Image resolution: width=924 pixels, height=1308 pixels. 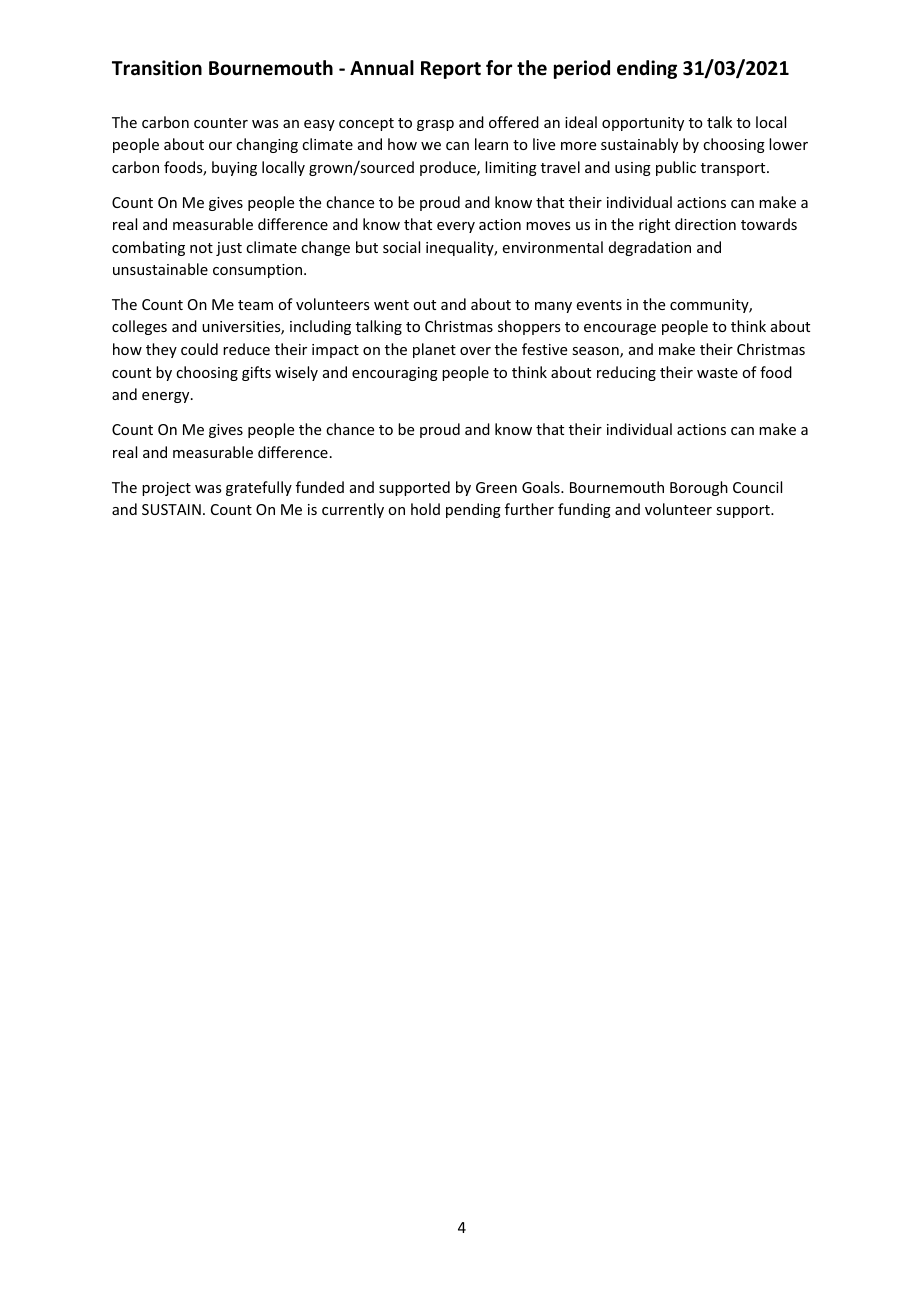 What do you see at coordinates (199, 349) in the screenshot?
I see `could` at bounding box center [199, 349].
